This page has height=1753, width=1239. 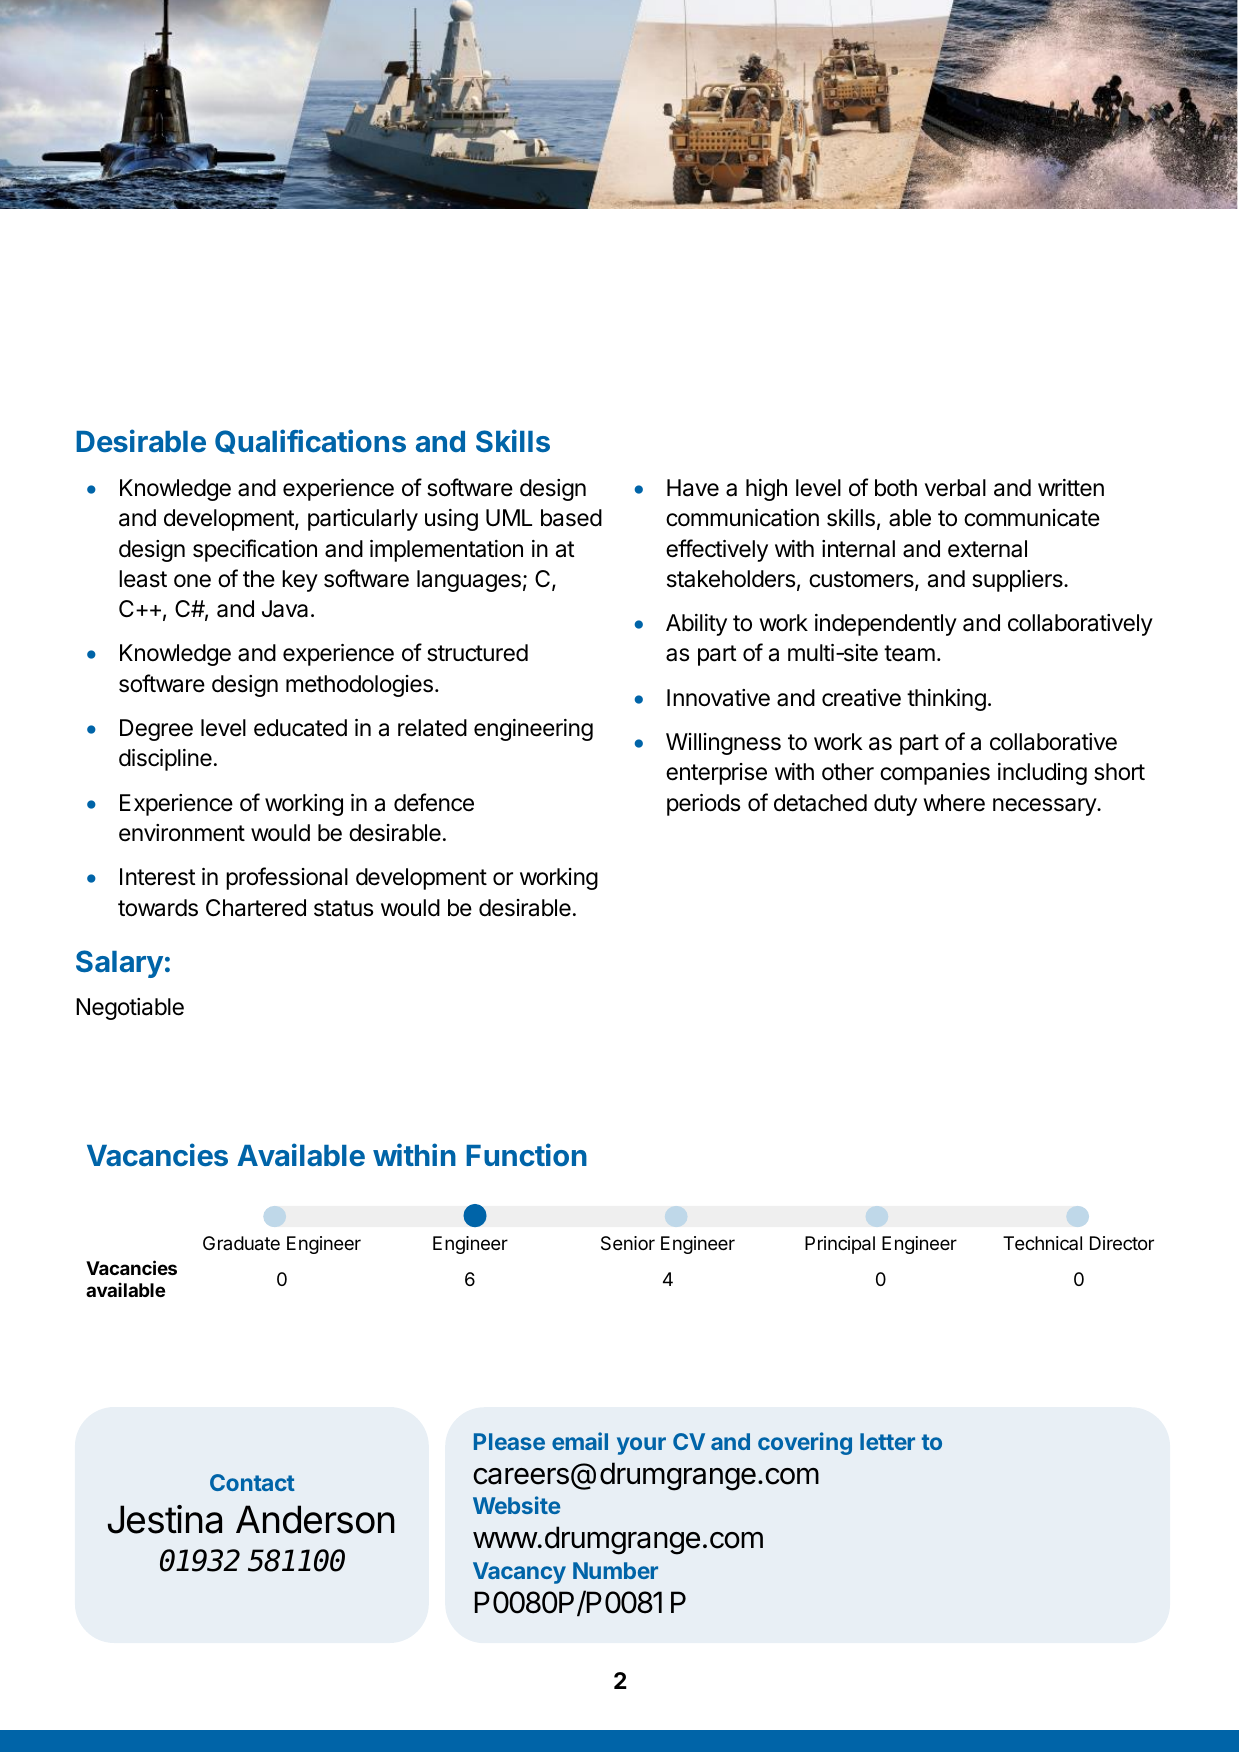 What do you see at coordinates (693, 488) in the page?
I see `Have` at bounding box center [693, 488].
